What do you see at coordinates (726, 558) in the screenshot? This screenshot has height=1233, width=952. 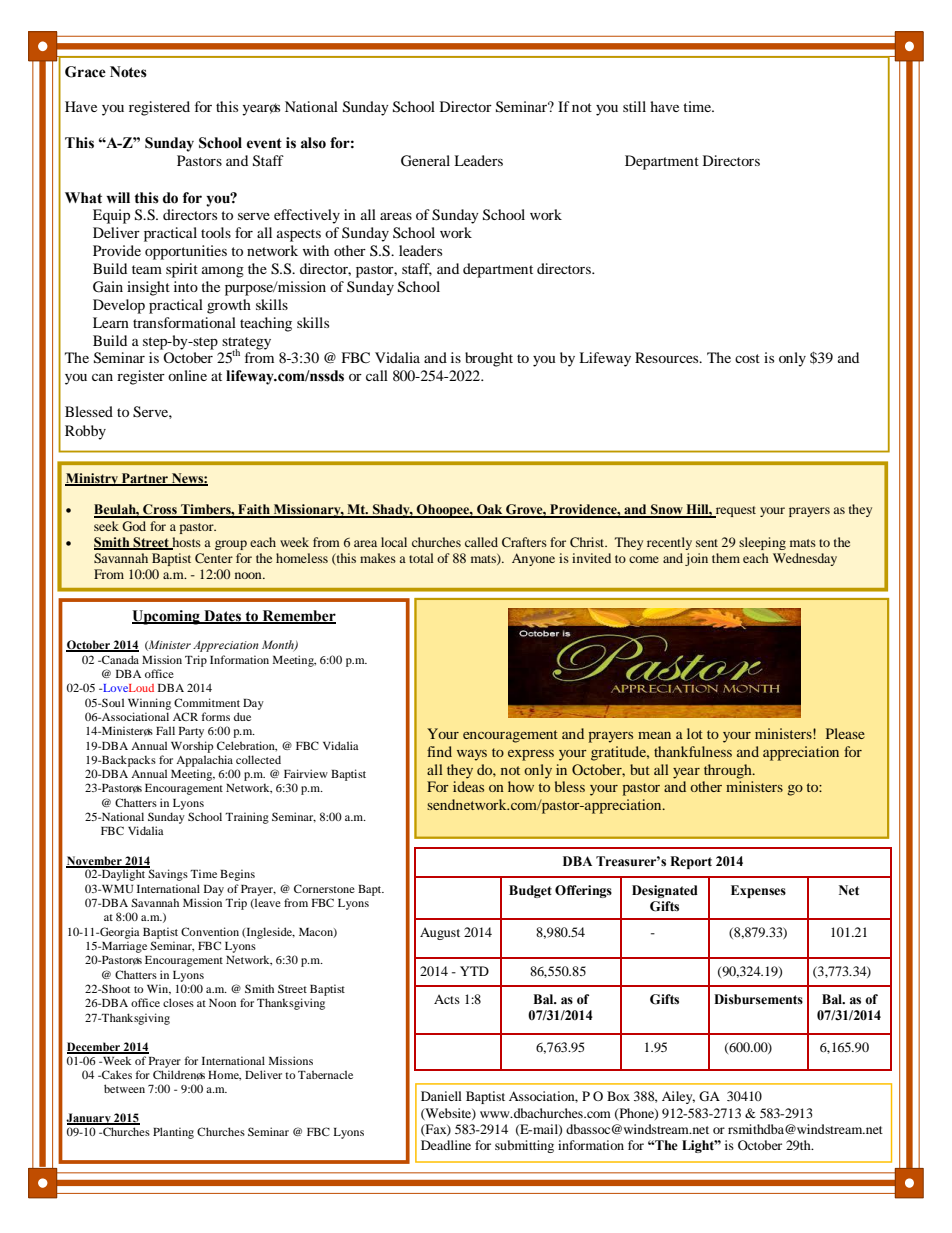 I see `them` at bounding box center [726, 558].
